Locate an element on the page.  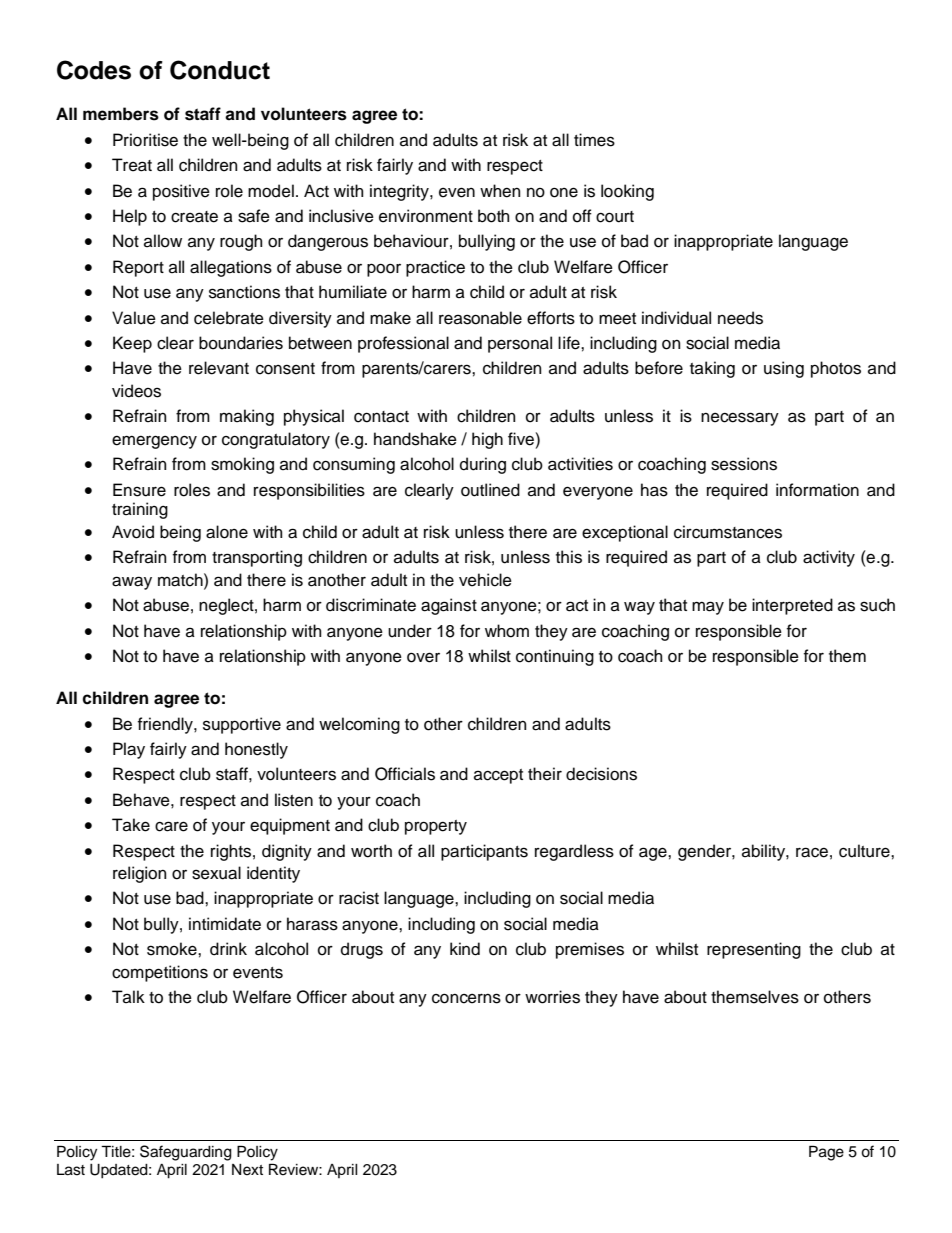
race is located at coordinates (812, 852).
